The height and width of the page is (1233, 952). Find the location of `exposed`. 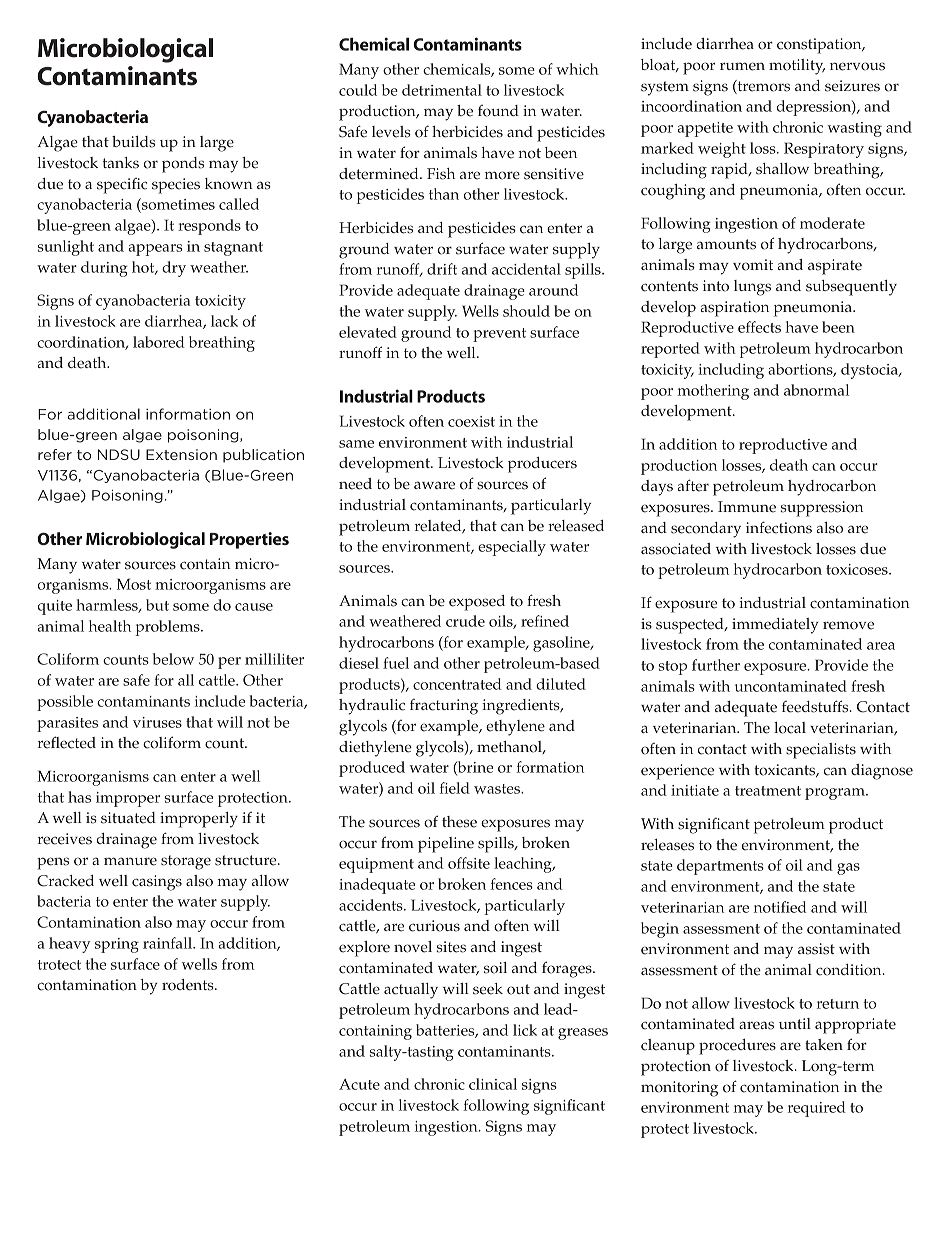

exposed is located at coordinates (477, 603).
